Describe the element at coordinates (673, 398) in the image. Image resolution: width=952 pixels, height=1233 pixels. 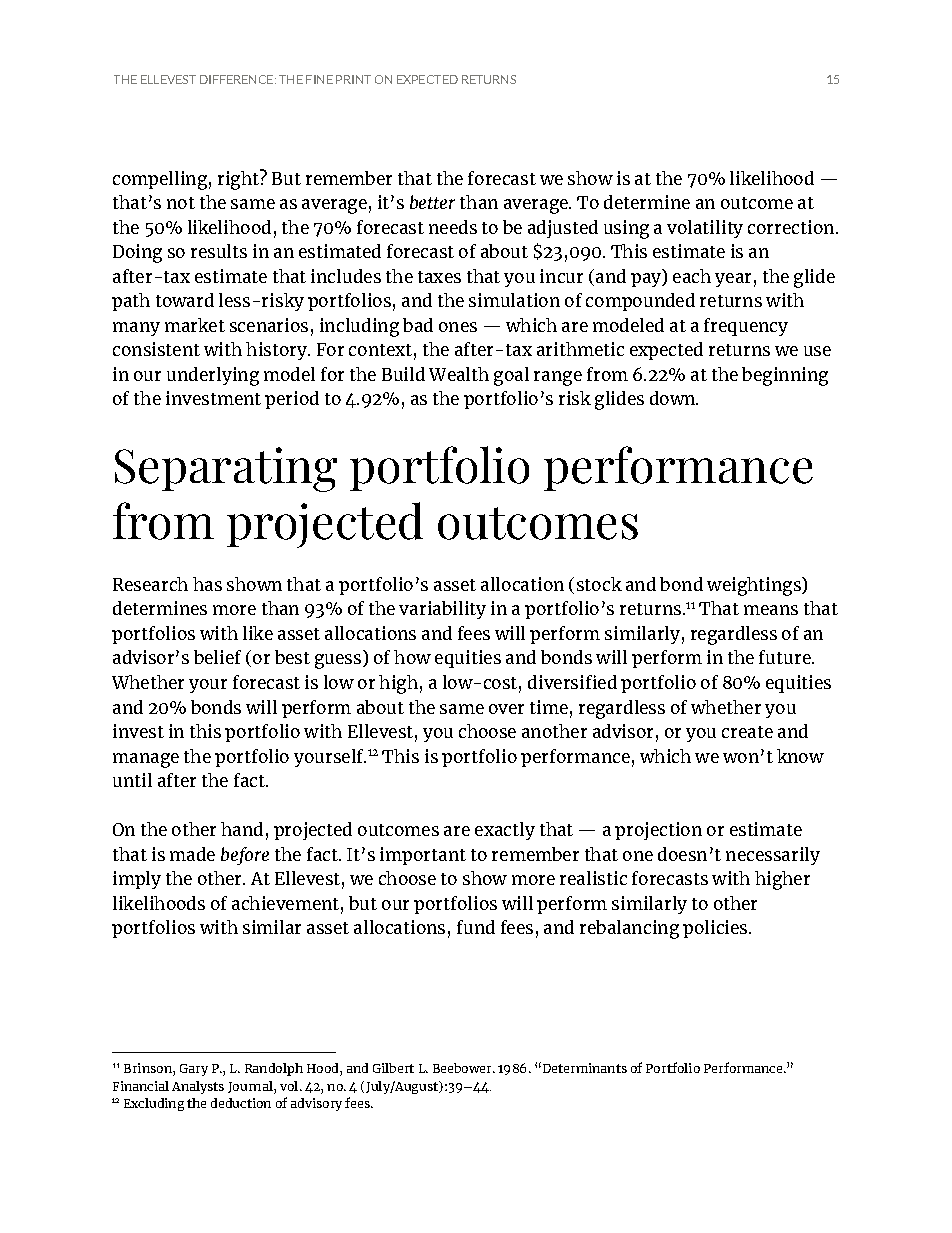
I see `down` at that location.
